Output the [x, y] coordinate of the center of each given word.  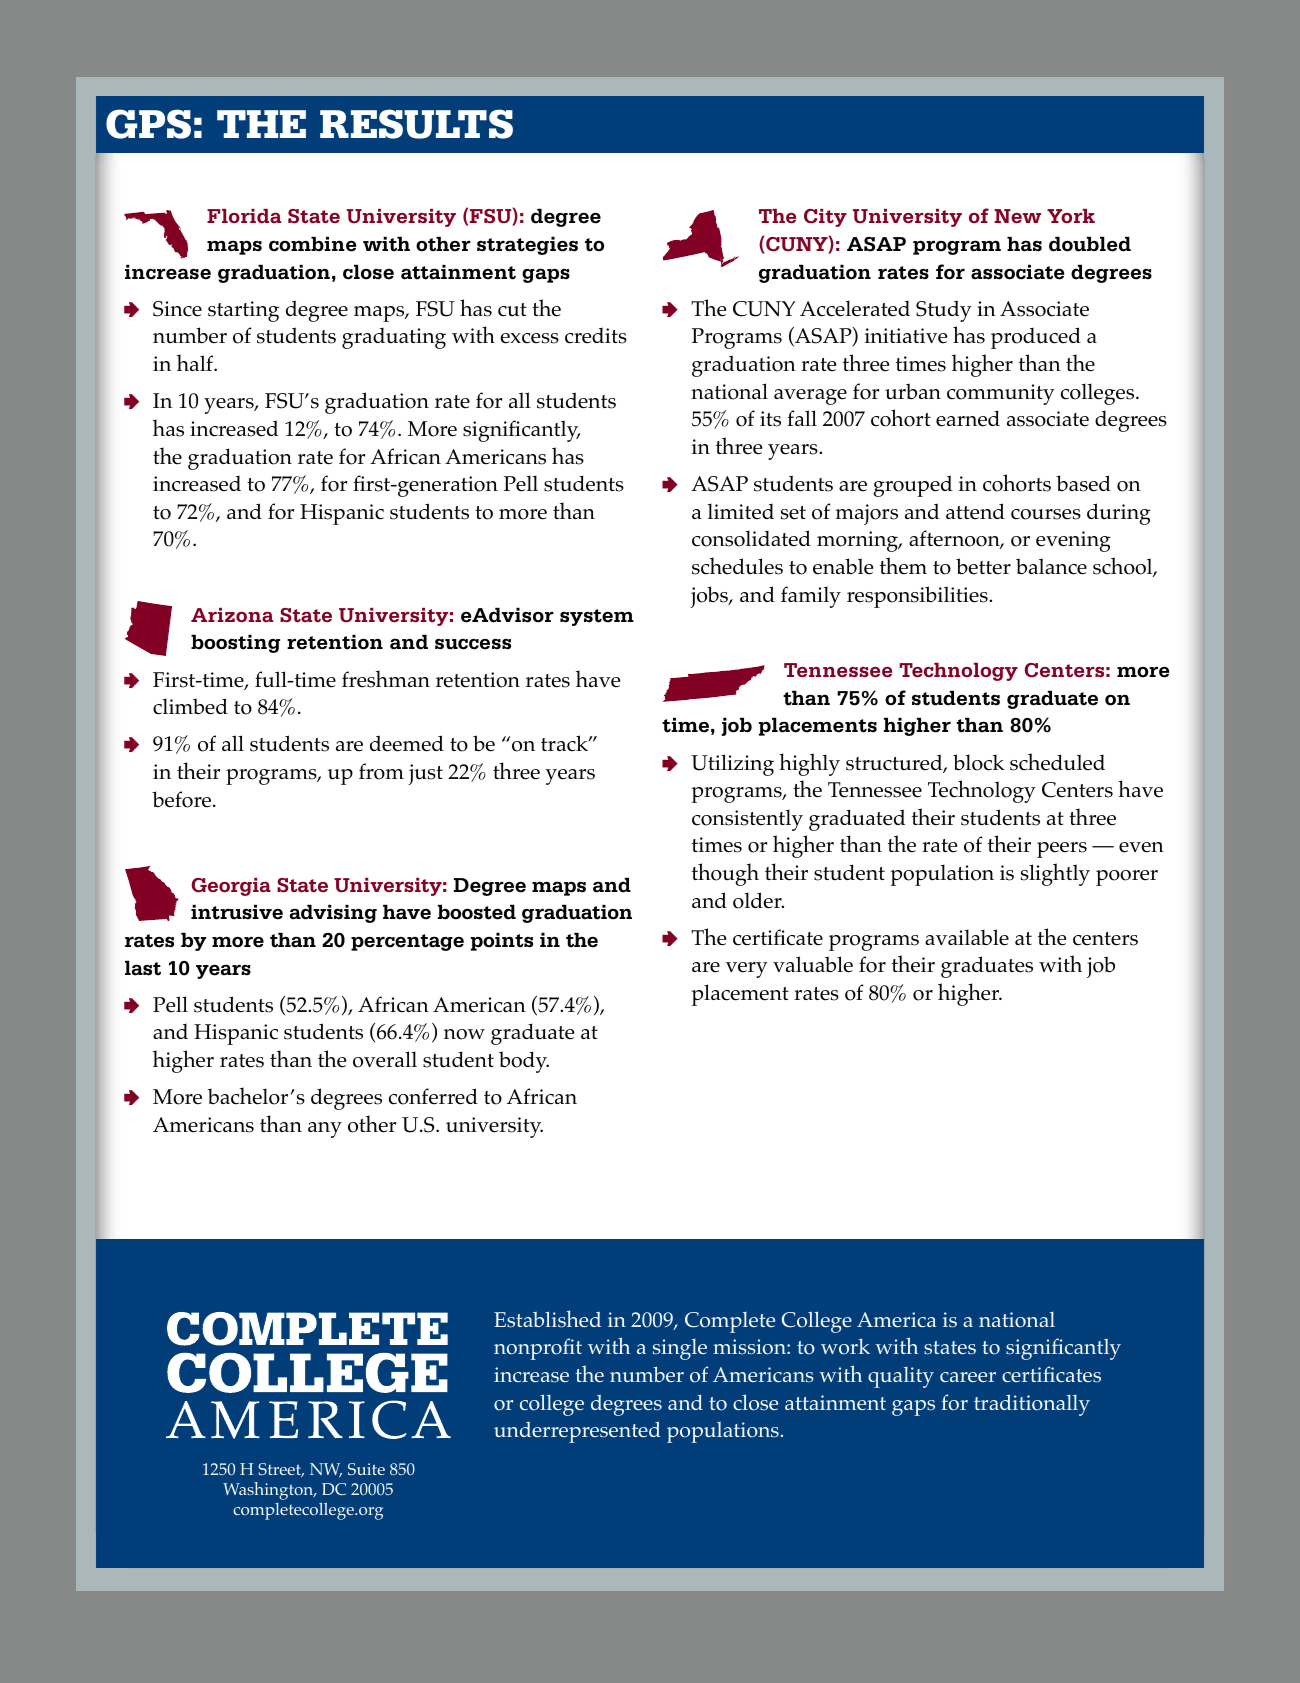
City [825, 218]
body [524, 1062]
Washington [269, 1491]
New [1017, 216]
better [983, 566]
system [597, 617]
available [967, 937]
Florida [244, 216]
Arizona [232, 615]
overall [385, 1059]
